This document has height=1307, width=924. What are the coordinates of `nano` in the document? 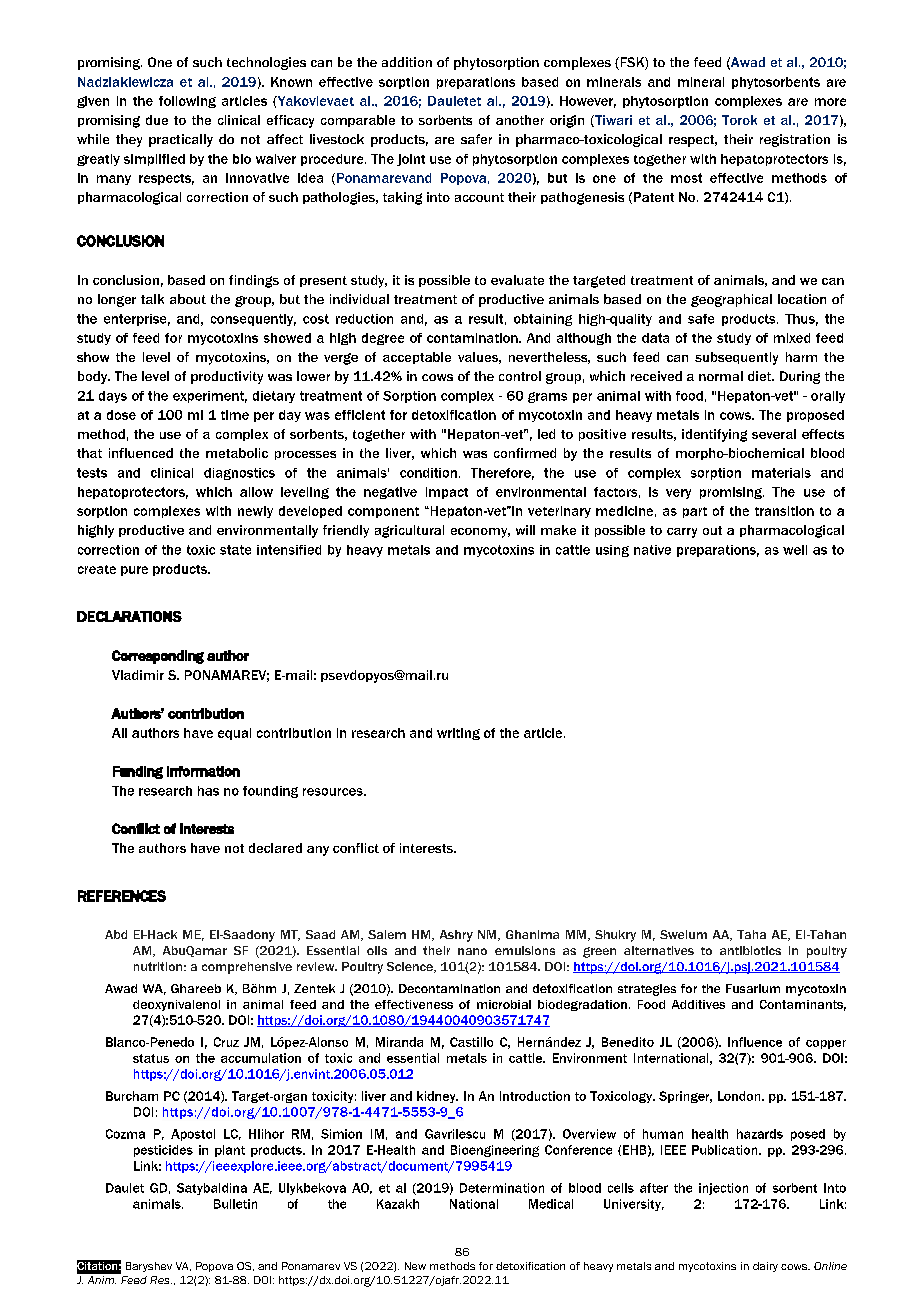 It's located at (472, 951).
